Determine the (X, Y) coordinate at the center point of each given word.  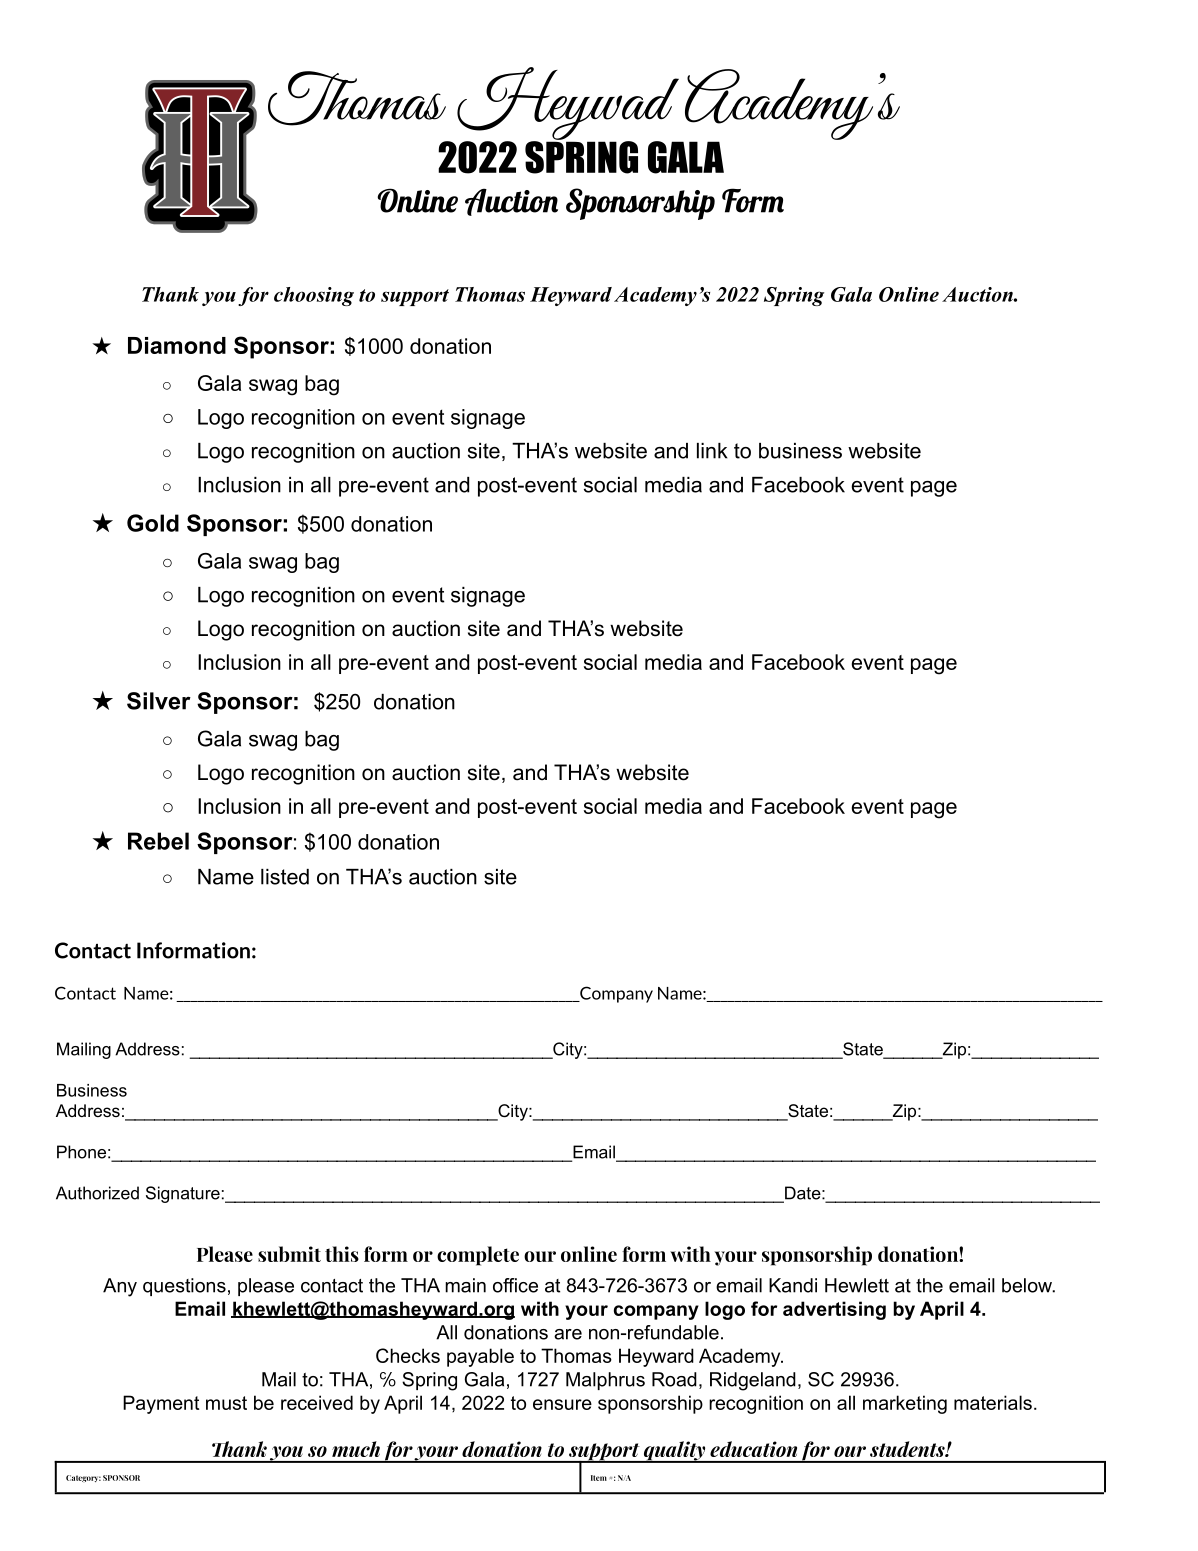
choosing (314, 296)
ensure (562, 1404)
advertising (834, 1310)
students (908, 1449)
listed (285, 877)
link (712, 451)
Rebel (158, 841)
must (226, 1403)
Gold (153, 523)
